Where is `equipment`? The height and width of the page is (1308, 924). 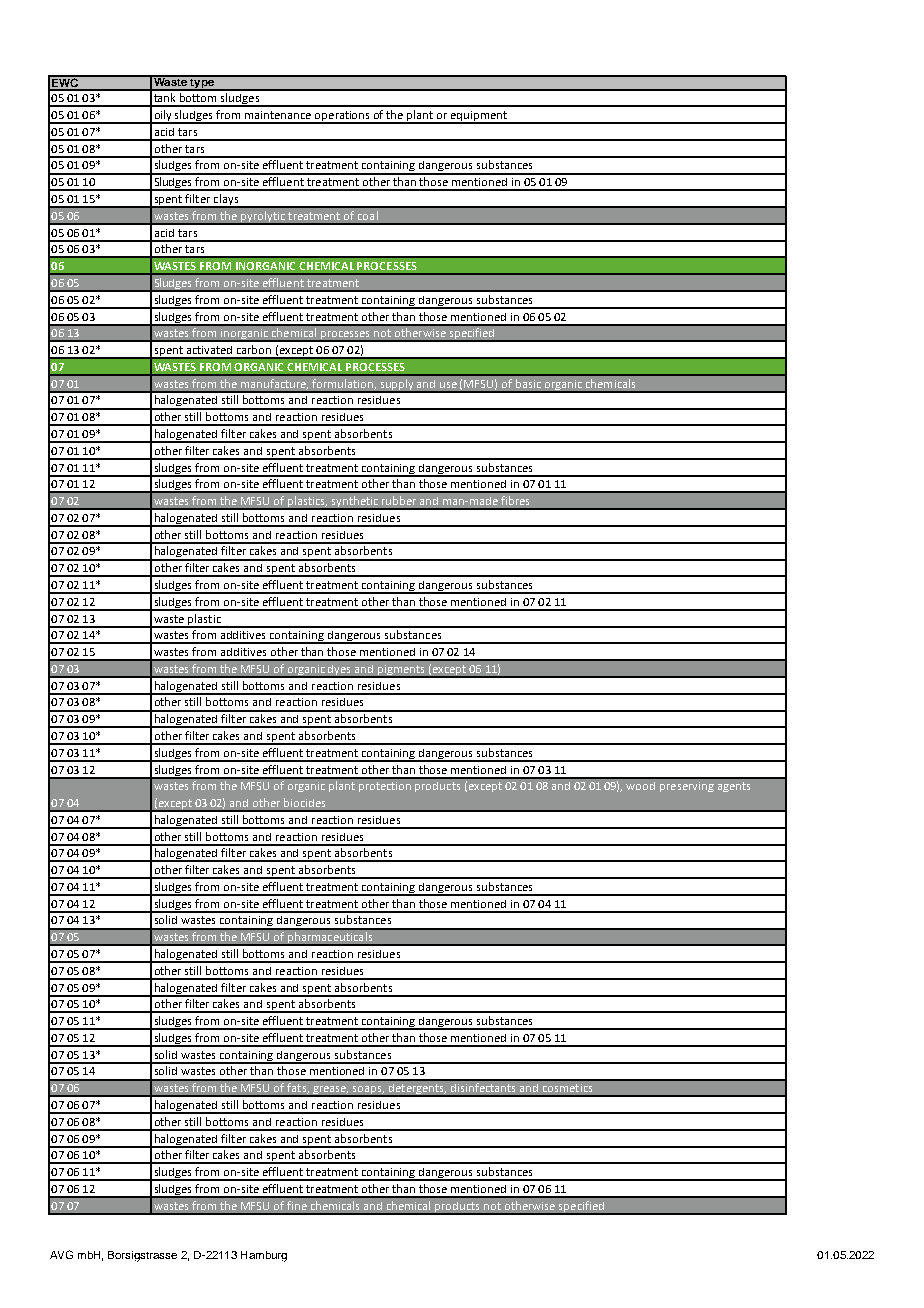
equipment is located at coordinates (479, 117).
